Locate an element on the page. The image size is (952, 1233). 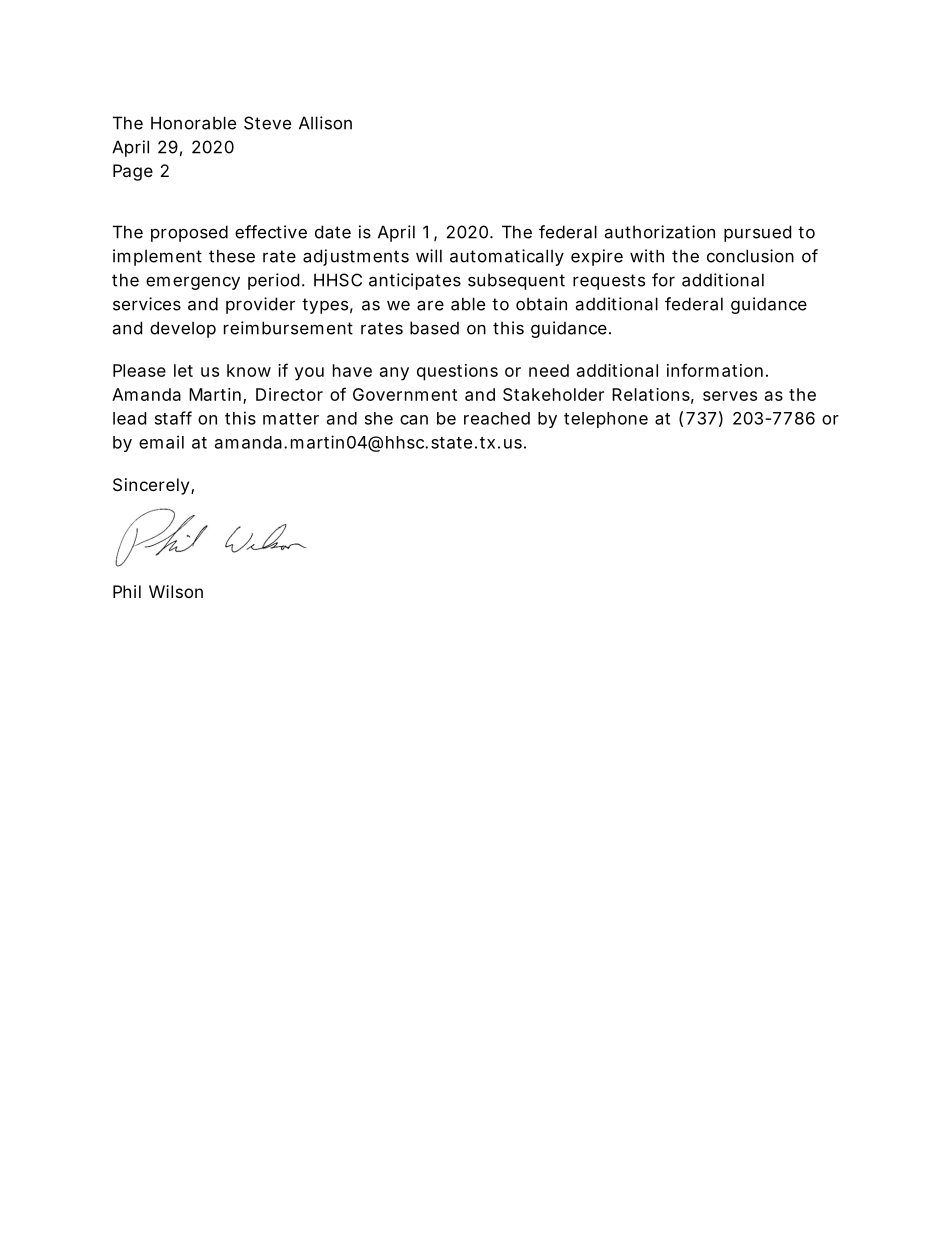
anticipates is located at coordinates (415, 281).
